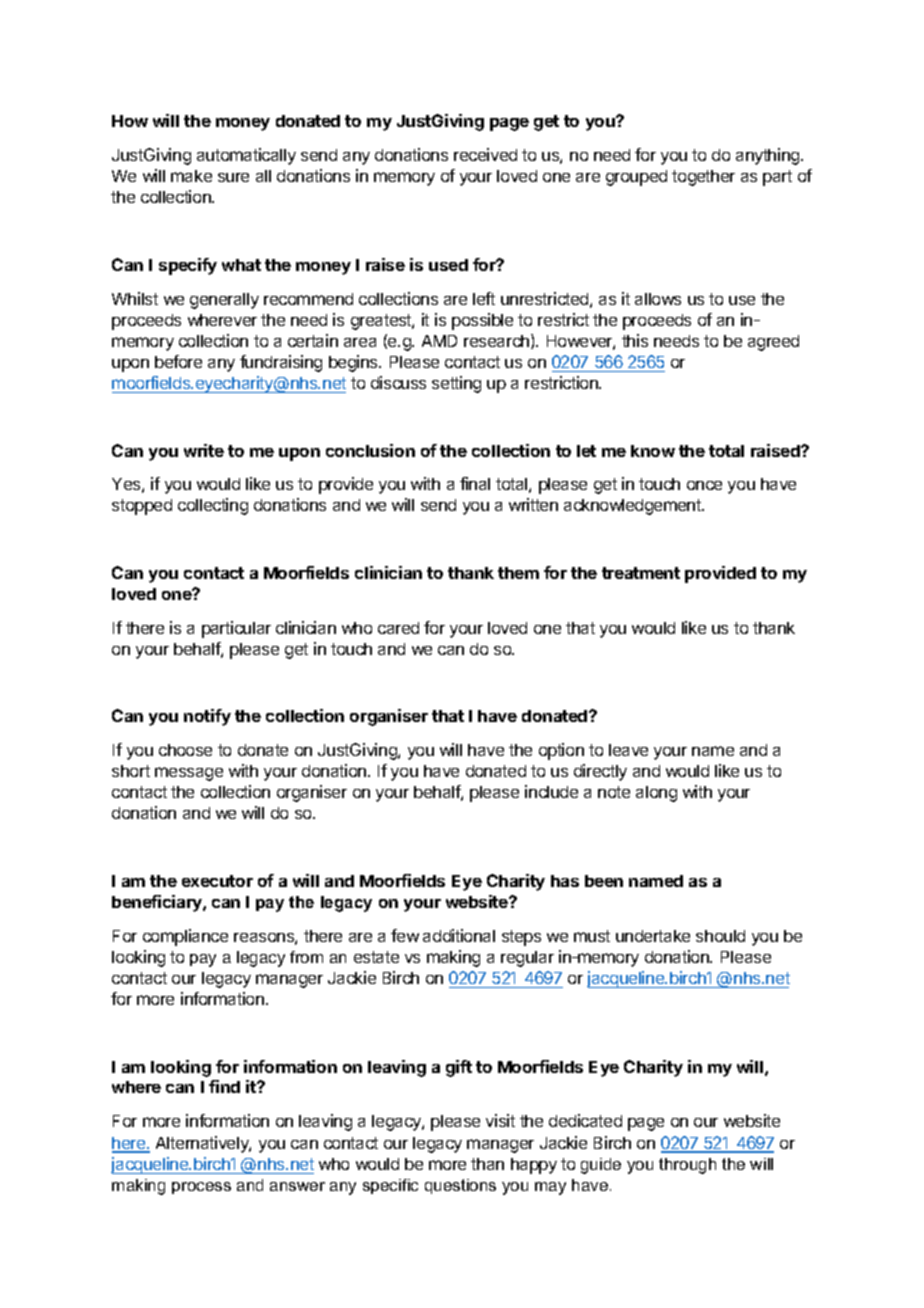 This document has height=1308, width=924. Describe the element at coordinates (703, 178) in the document. I see `together` at that location.
